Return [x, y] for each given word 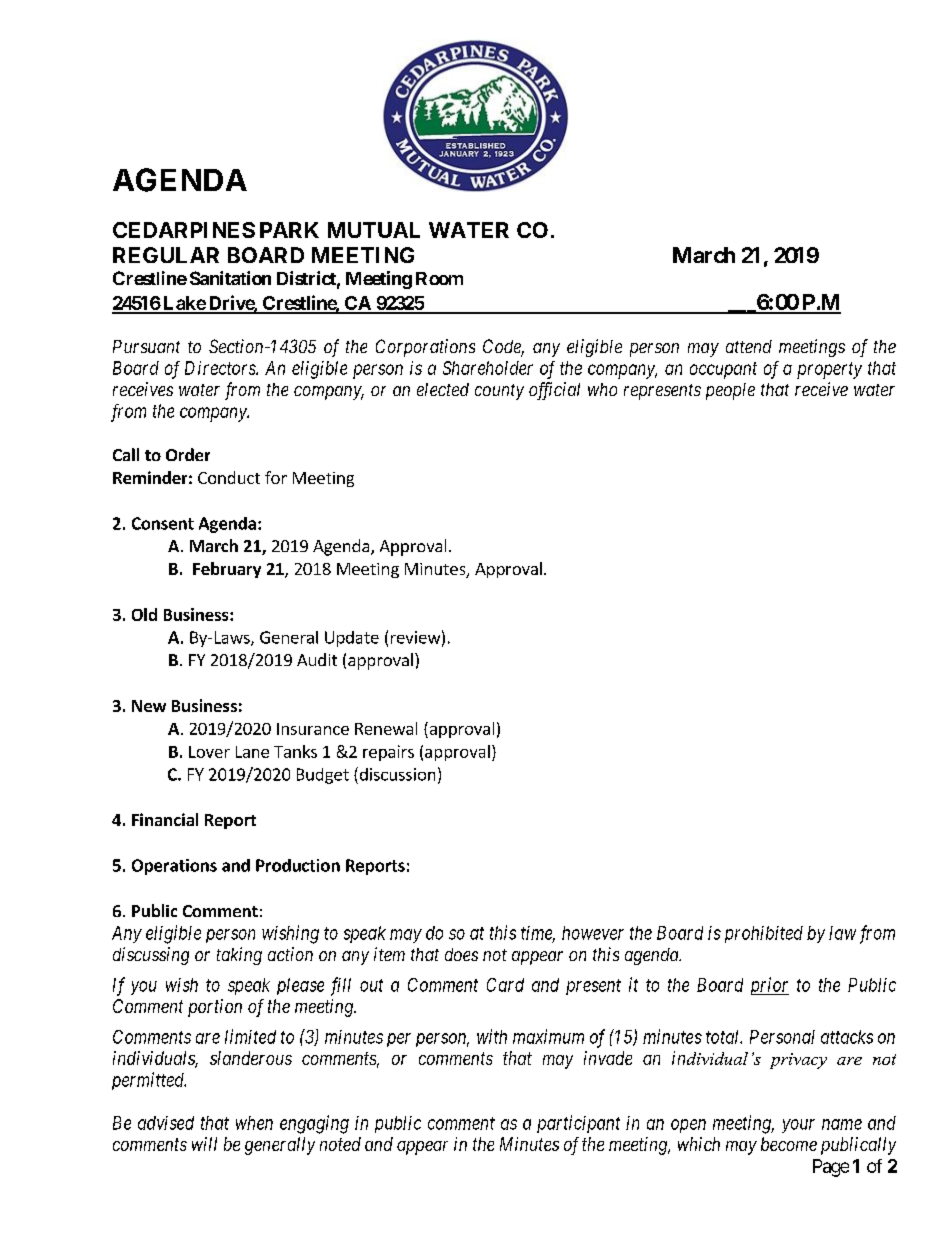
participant [578, 1124]
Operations [174, 867]
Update [352, 639]
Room [439, 278]
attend [749, 346]
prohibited [764, 934]
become [789, 1144]
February [227, 570]
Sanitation [230, 278]
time [538, 934]
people [730, 391]
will [204, 1144]
